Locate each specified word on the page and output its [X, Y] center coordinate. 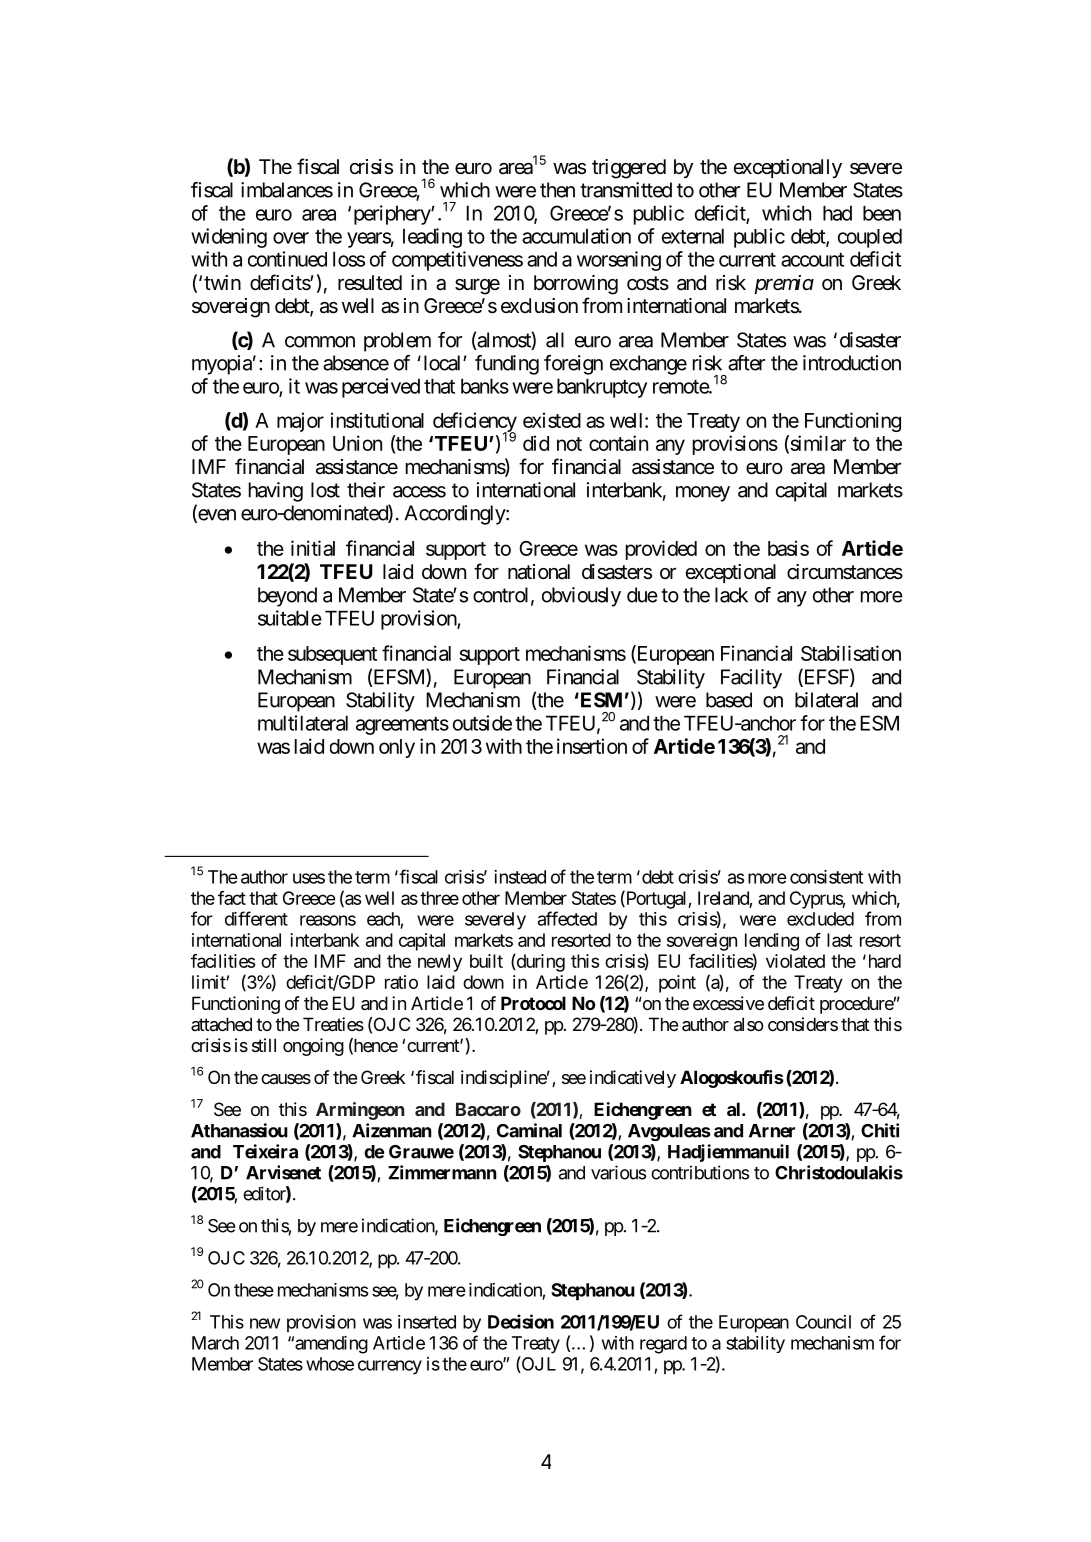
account [812, 260]
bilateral [826, 700]
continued [287, 259]
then [557, 190]
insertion [592, 746]
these [254, 1290]
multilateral [303, 723]
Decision [521, 1321]
